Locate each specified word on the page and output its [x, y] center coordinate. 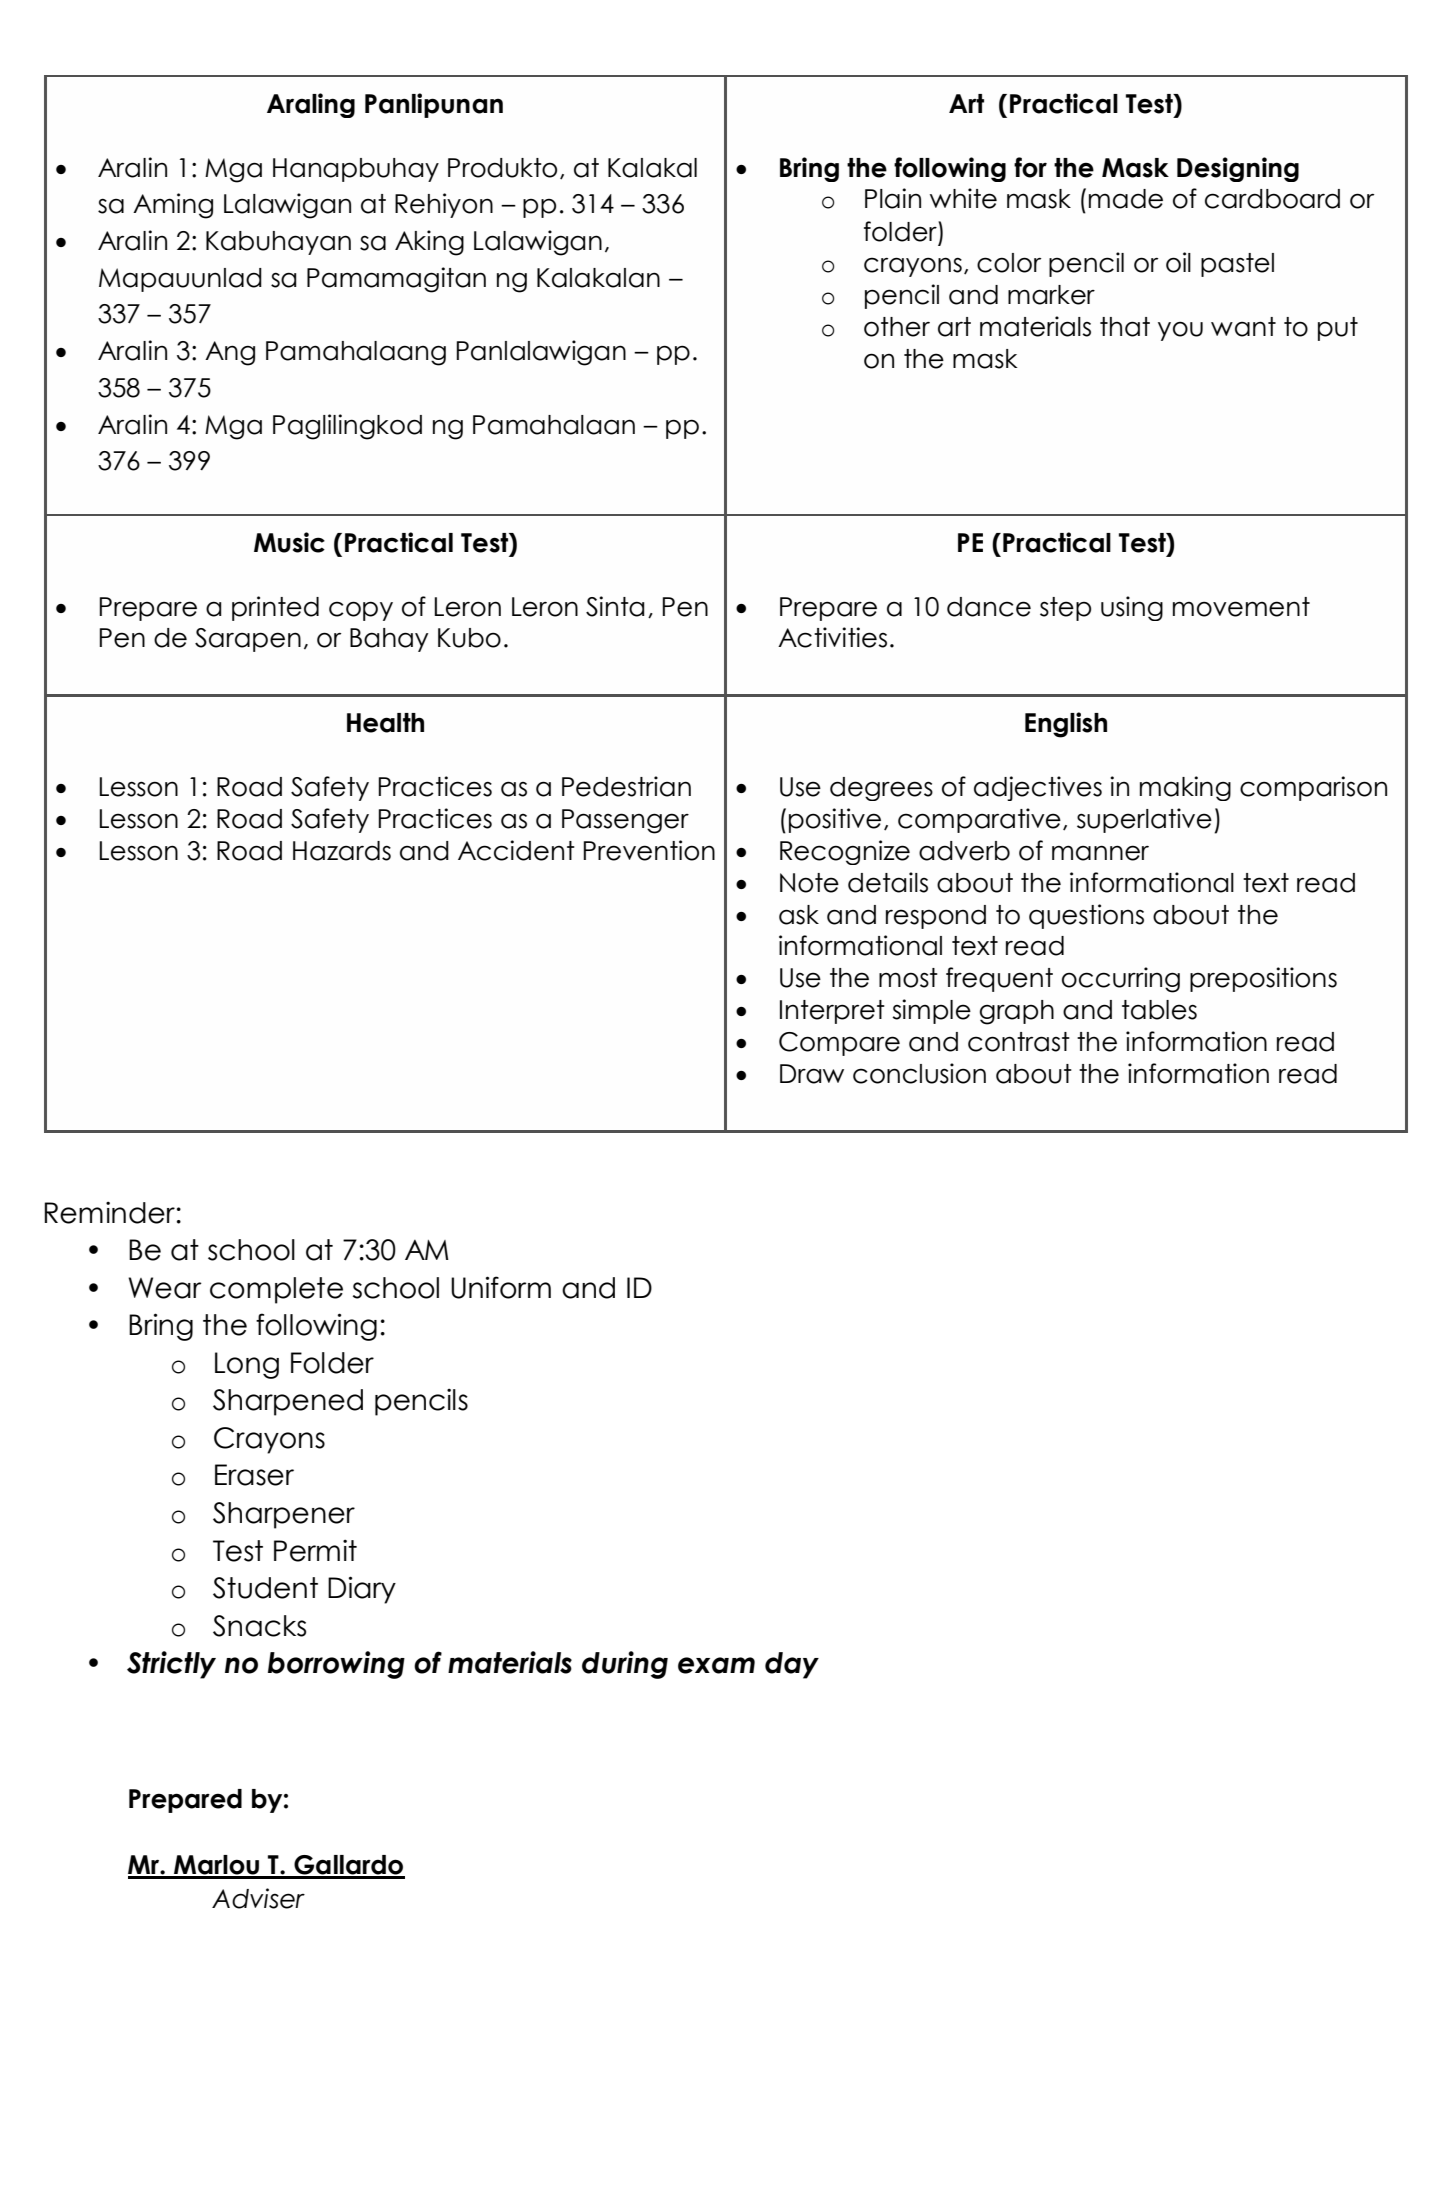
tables [1159, 1010]
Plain [893, 198]
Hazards [342, 851]
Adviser [258, 1898]
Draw [812, 1074]
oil [1178, 262]
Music [289, 542]
